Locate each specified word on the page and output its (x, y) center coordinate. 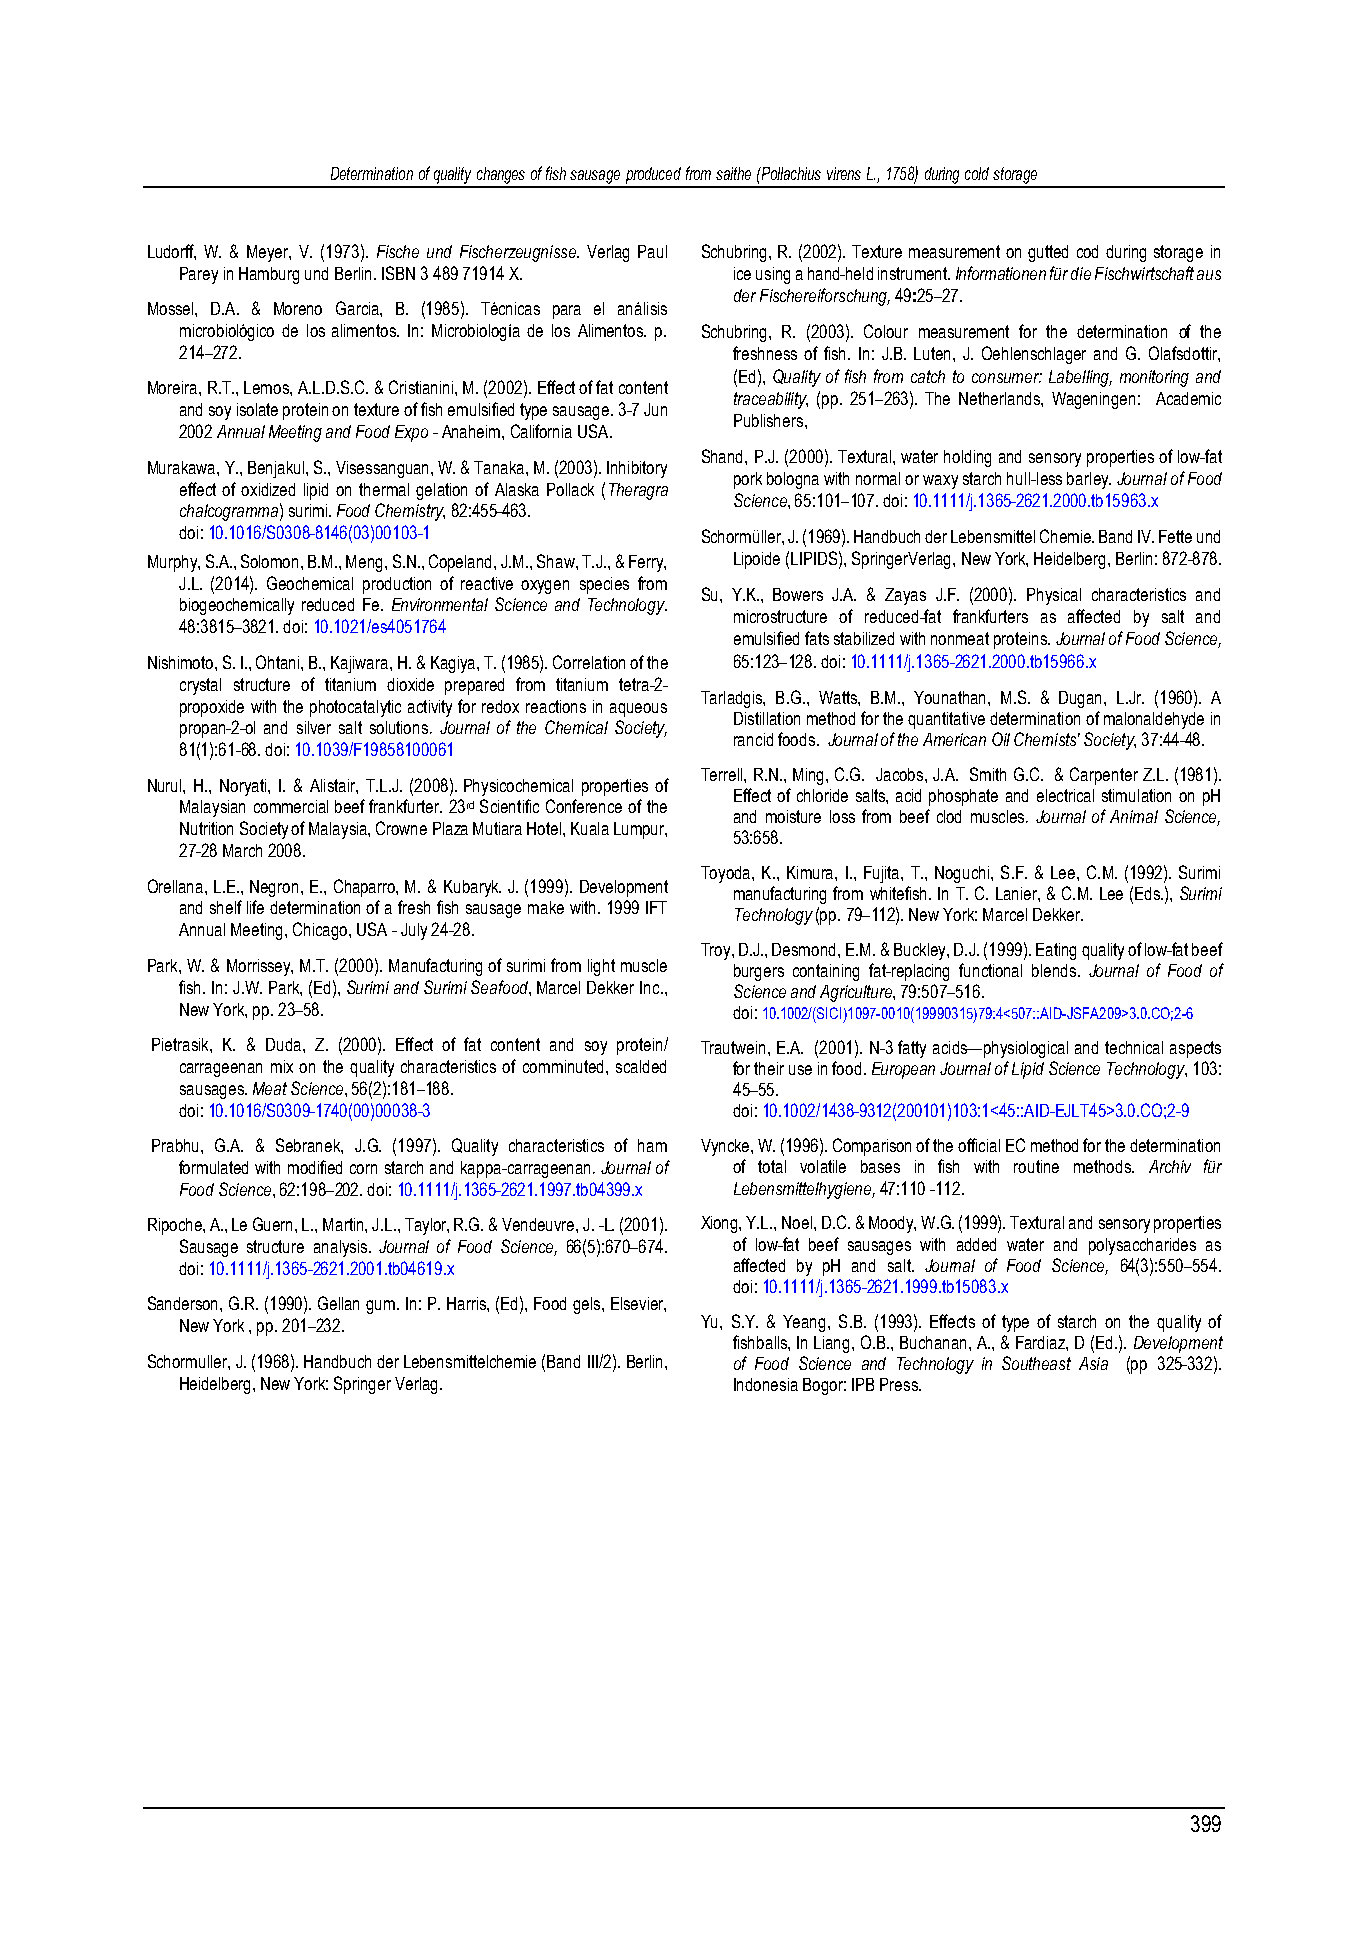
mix (282, 1066)
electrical (1065, 795)
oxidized (268, 489)
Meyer (269, 253)
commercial (291, 806)
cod (1087, 251)
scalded (641, 1066)
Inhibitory (637, 469)
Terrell (723, 774)
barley (1089, 480)
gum (382, 1307)
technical (1134, 1047)
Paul (652, 251)
